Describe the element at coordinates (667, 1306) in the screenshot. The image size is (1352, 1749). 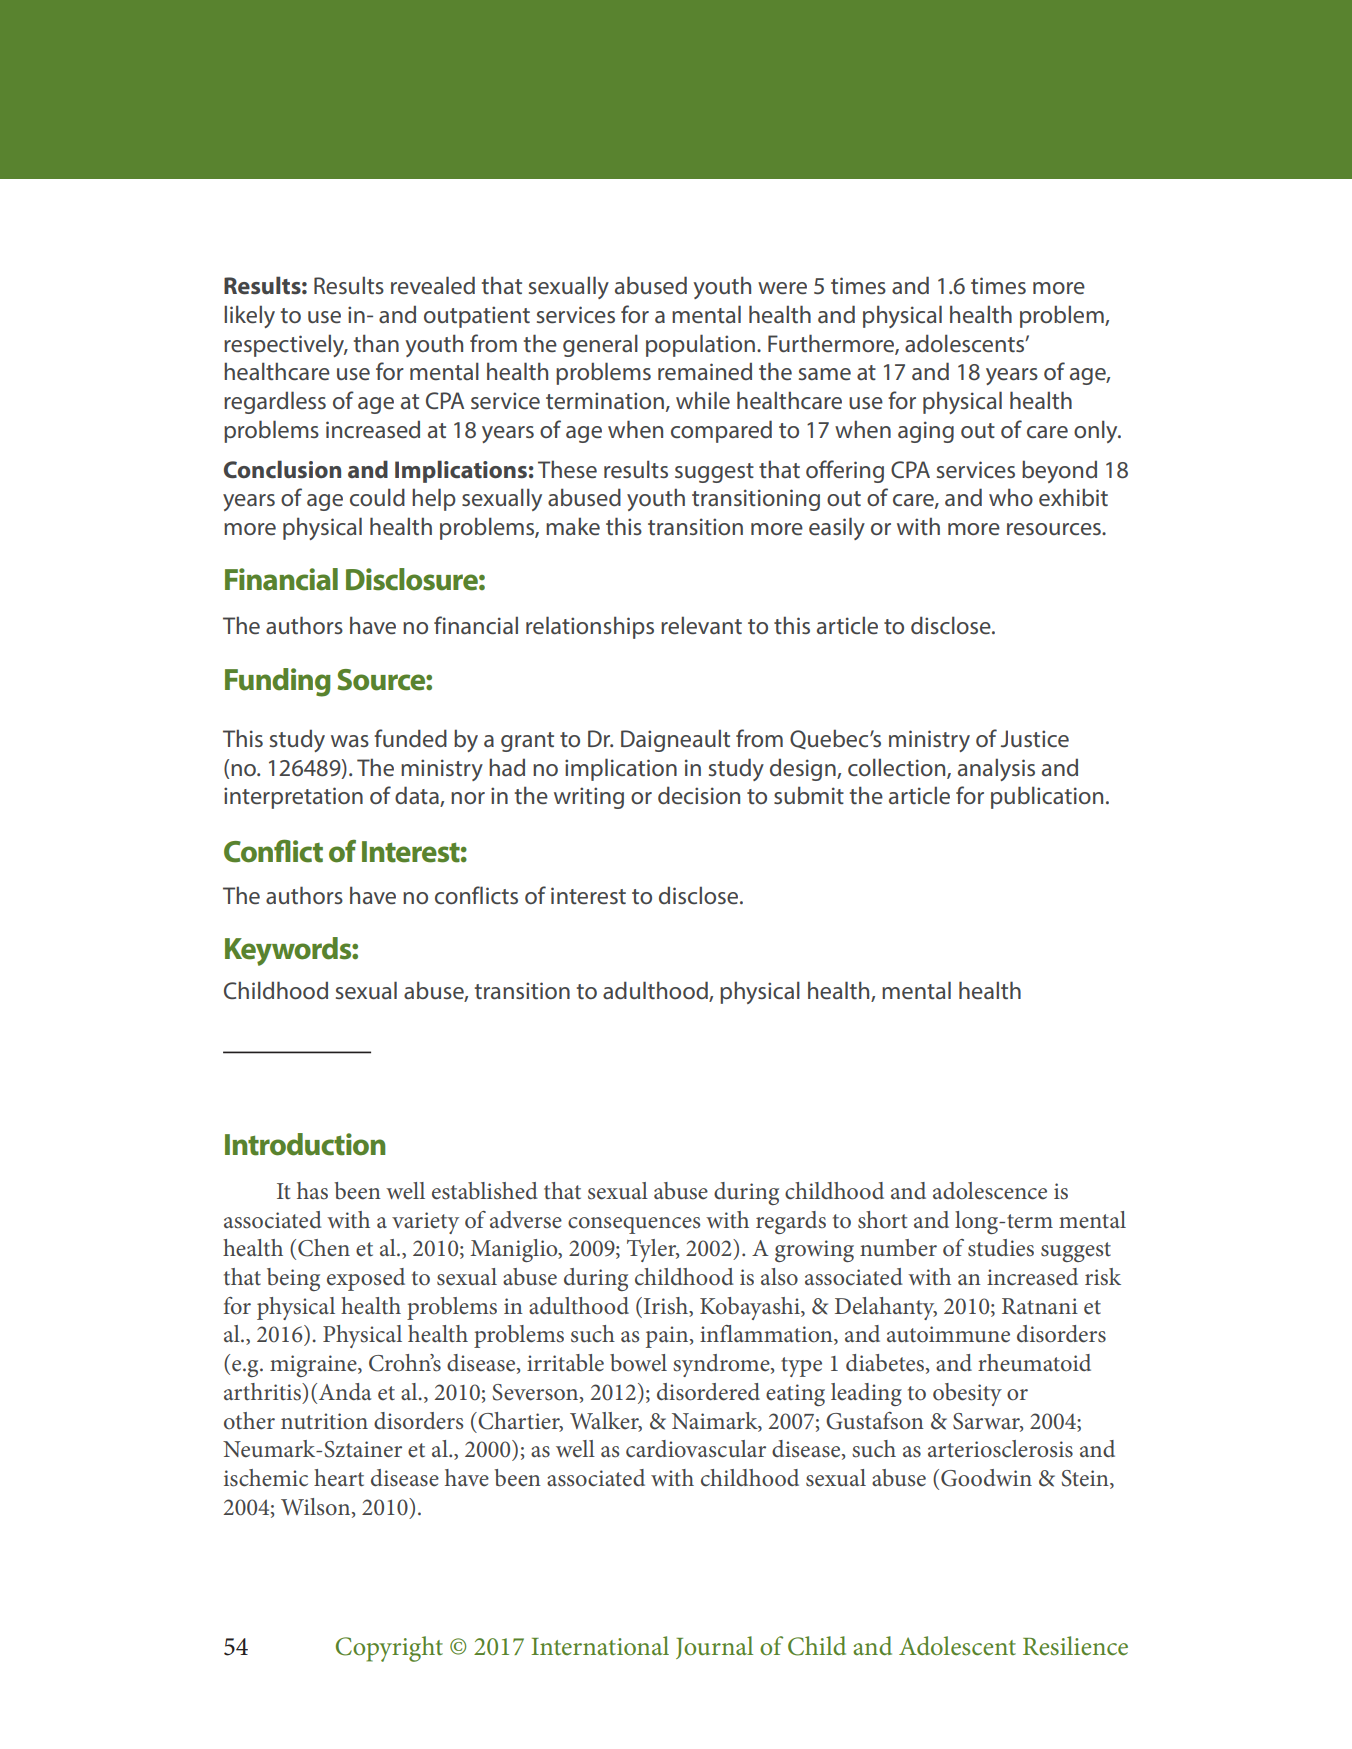
I see `Irish` at that location.
